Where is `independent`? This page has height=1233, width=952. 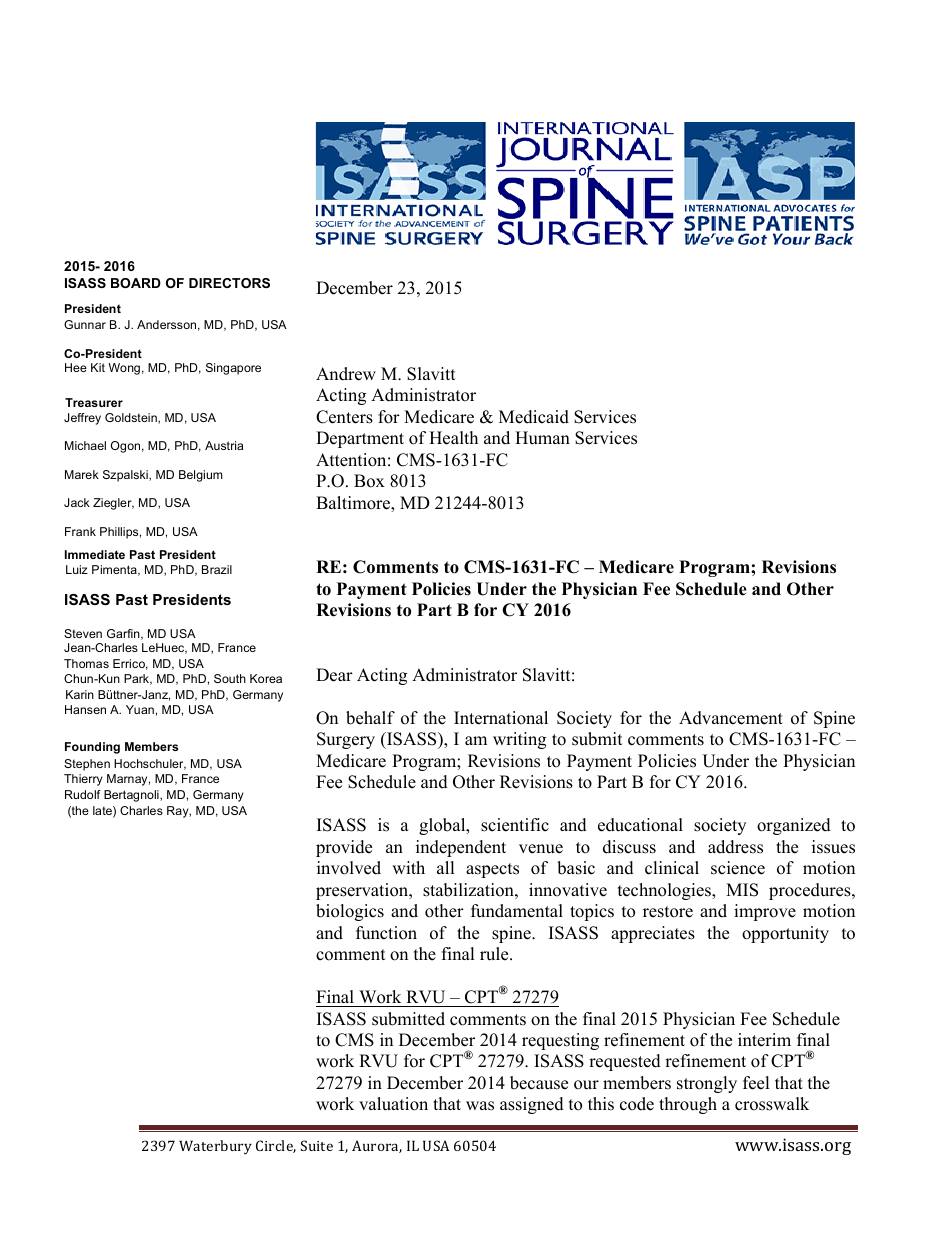 independent is located at coordinates (461, 848).
